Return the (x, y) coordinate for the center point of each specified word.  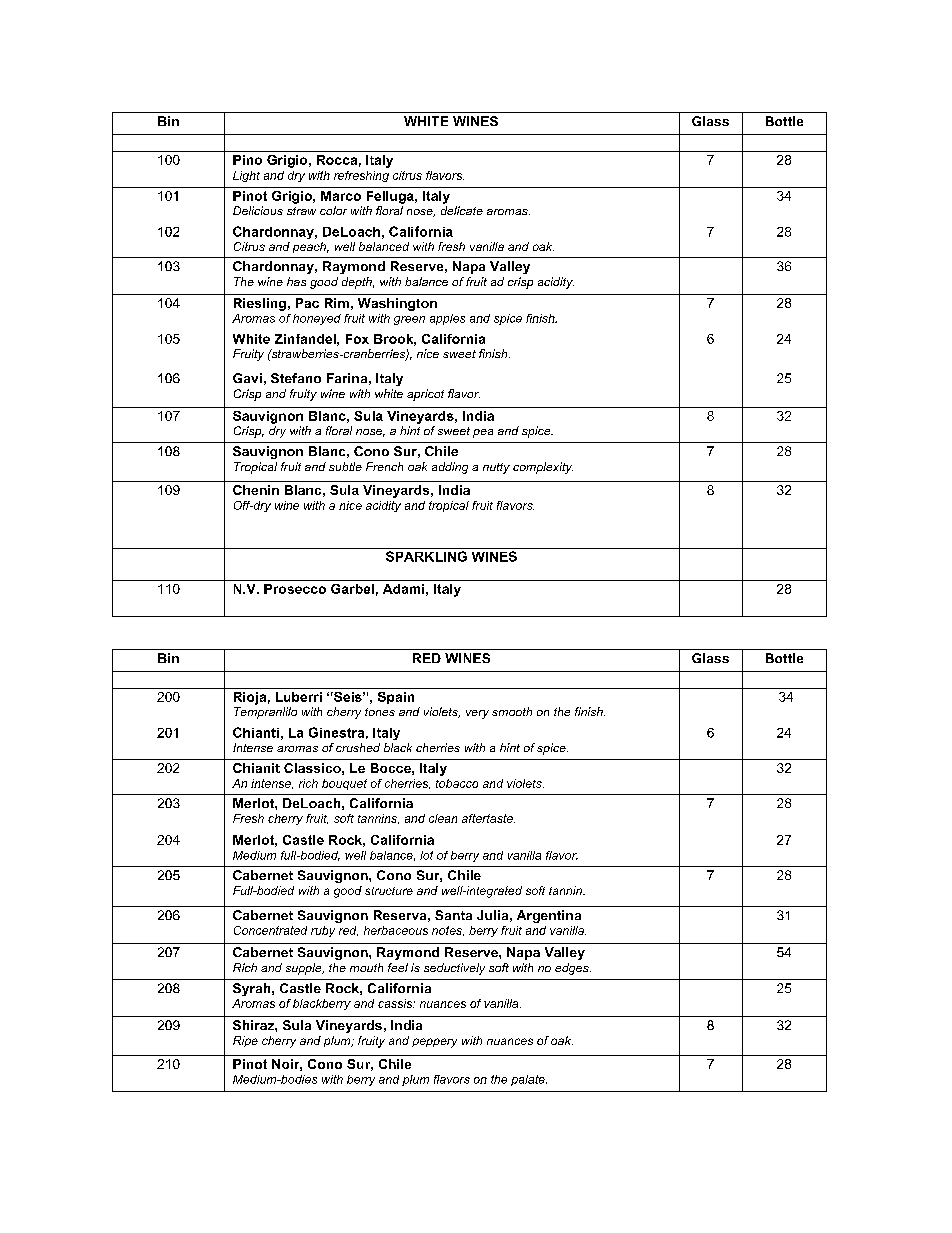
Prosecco (295, 589)
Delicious (258, 210)
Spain (396, 698)
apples (447, 319)
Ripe (245, 1041)
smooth (512, 711)
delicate (462, 210)
